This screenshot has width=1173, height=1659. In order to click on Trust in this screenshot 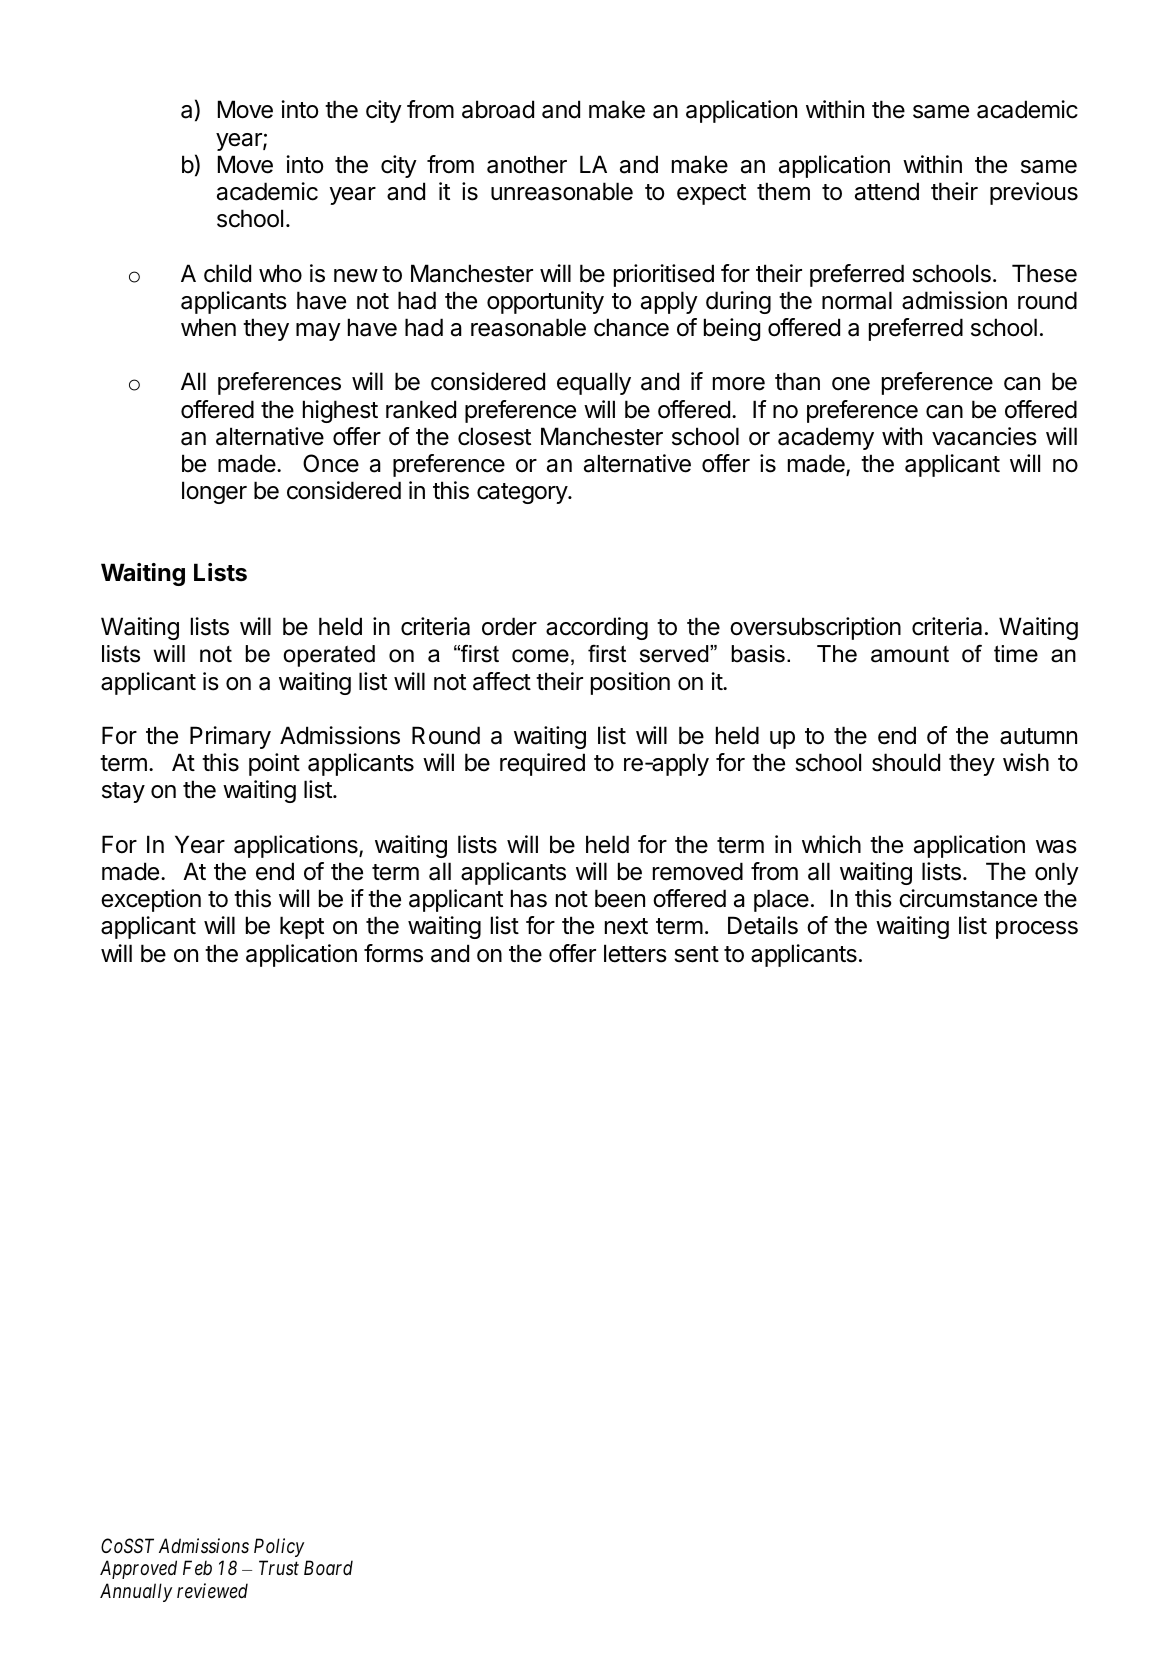, I will do `click(279, 1567)`.
